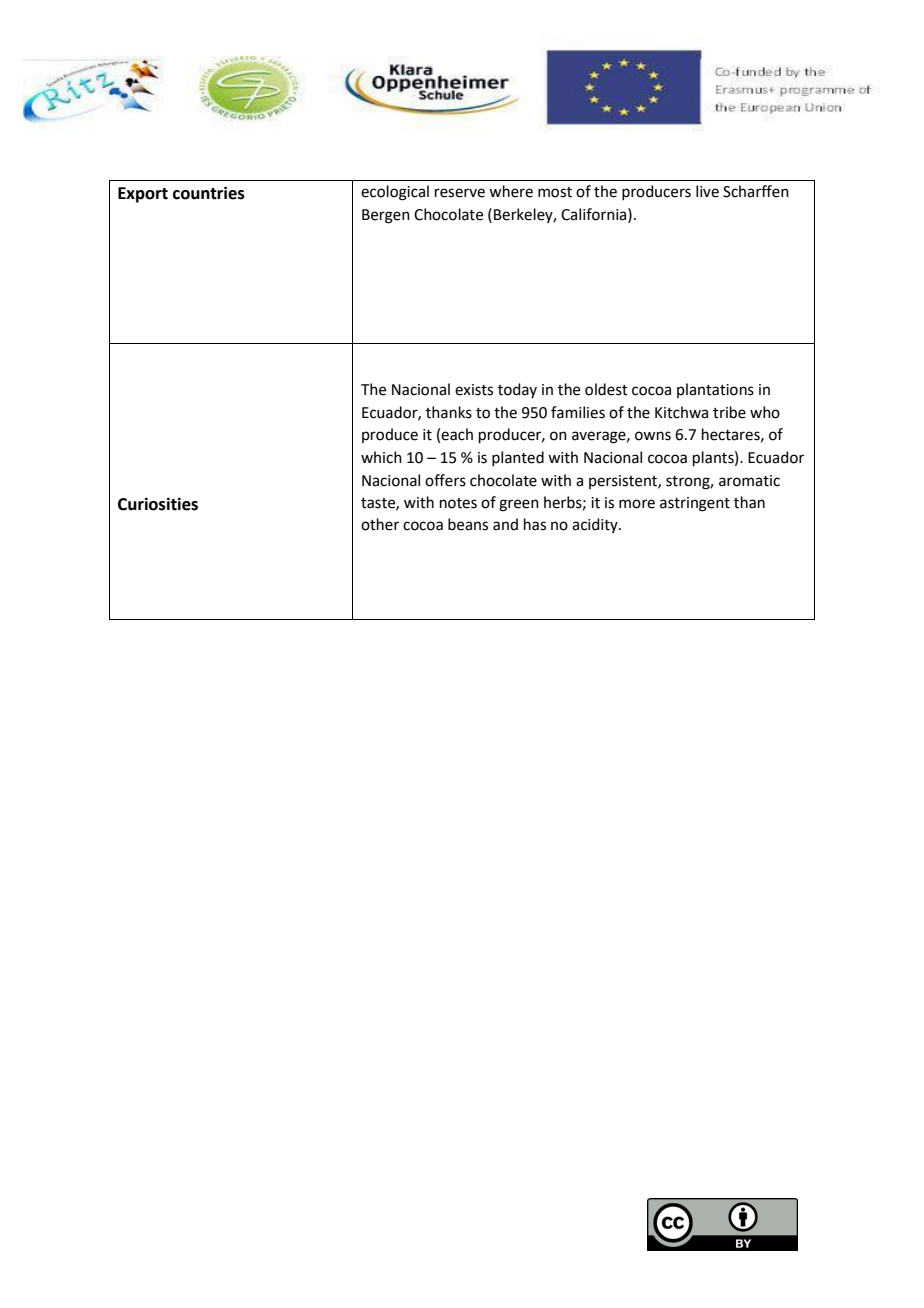 This screenshot has height=1308, width=924. I want to click on plantations, so click(715, 390).
